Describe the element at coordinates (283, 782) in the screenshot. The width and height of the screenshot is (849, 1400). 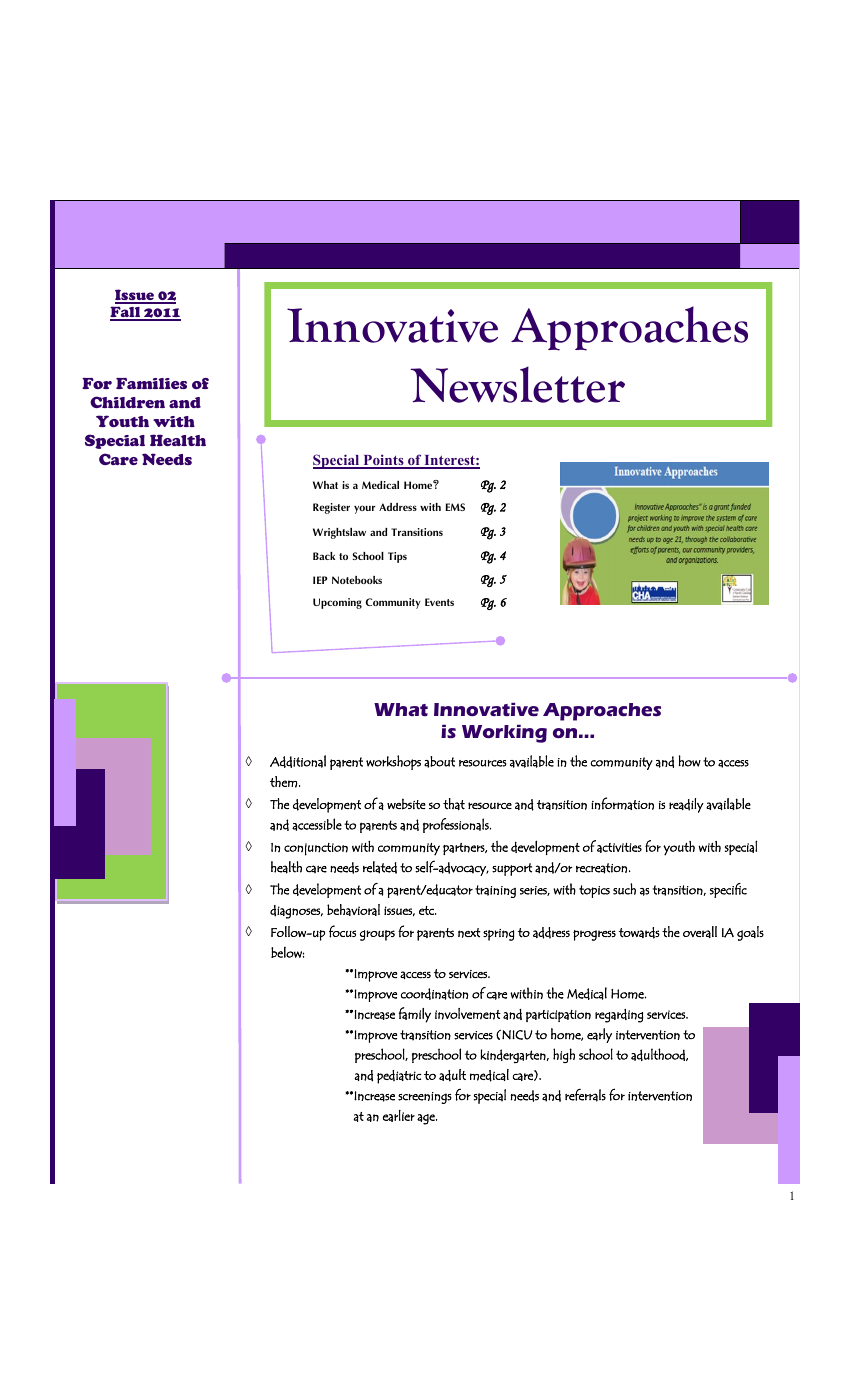
I see `them` at that location.
